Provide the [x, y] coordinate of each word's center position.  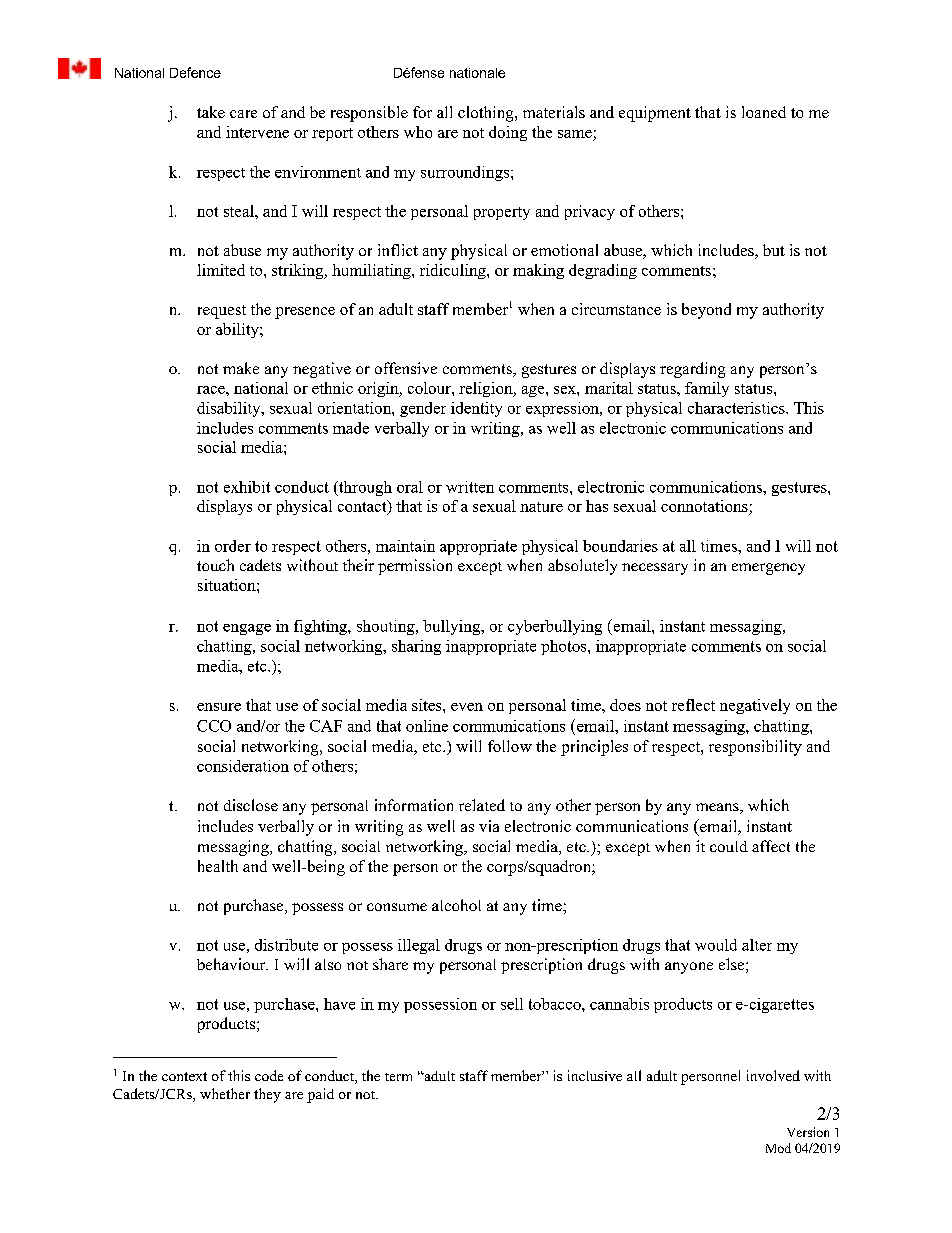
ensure [219, 707]
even [467, 707]
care [243, 114]
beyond [706, 311]
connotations [705, 507]
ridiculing [454, 271]
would [716, 945]
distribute [286, 945]
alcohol [456, 905]
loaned [764, 112]
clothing [487, 114]
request [222, 312]
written [470, 487]
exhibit [247, 487]
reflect [693, 705]
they [267, 1095]
